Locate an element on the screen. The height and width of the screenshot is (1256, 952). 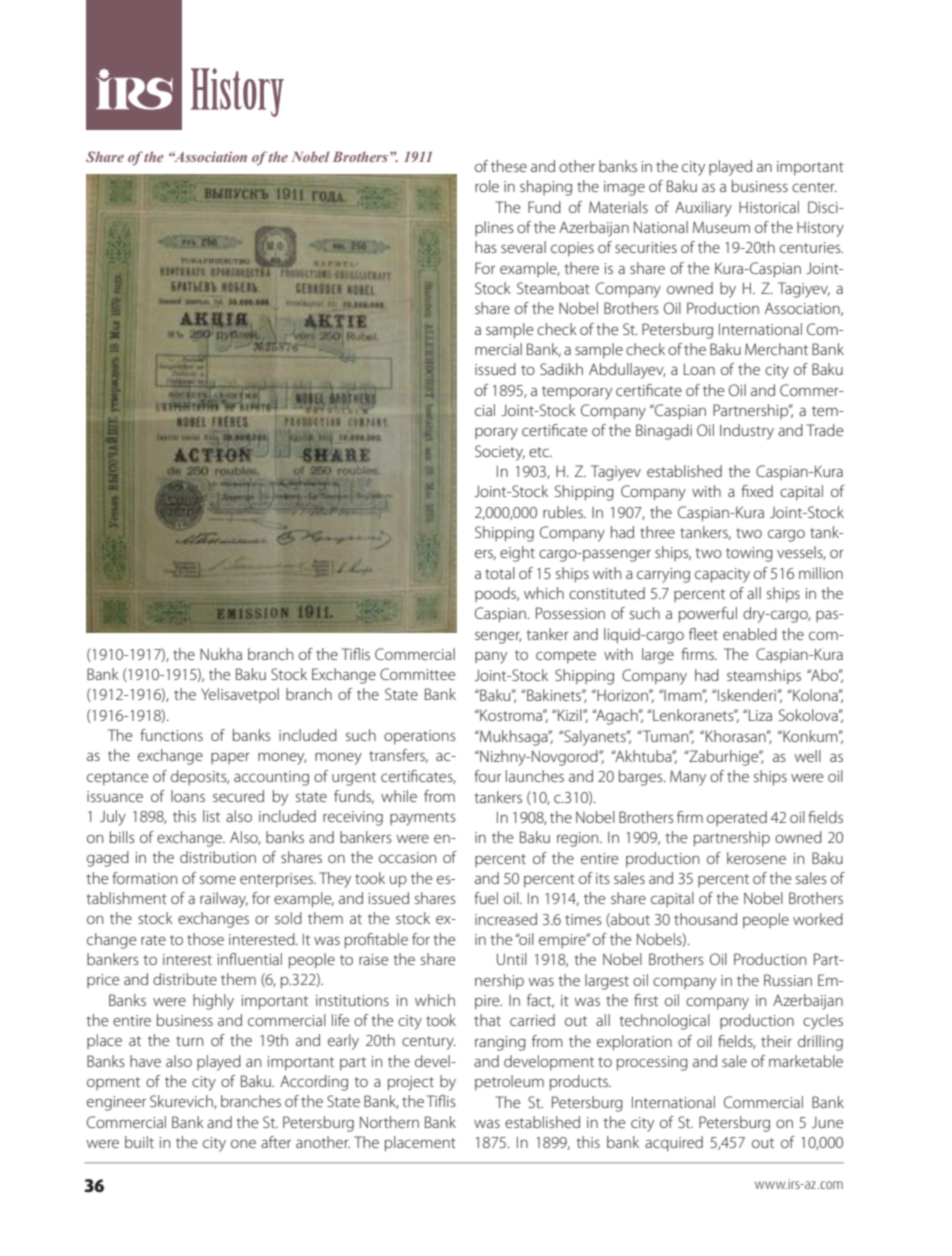
enabled is located at coordinates (750, 634).
